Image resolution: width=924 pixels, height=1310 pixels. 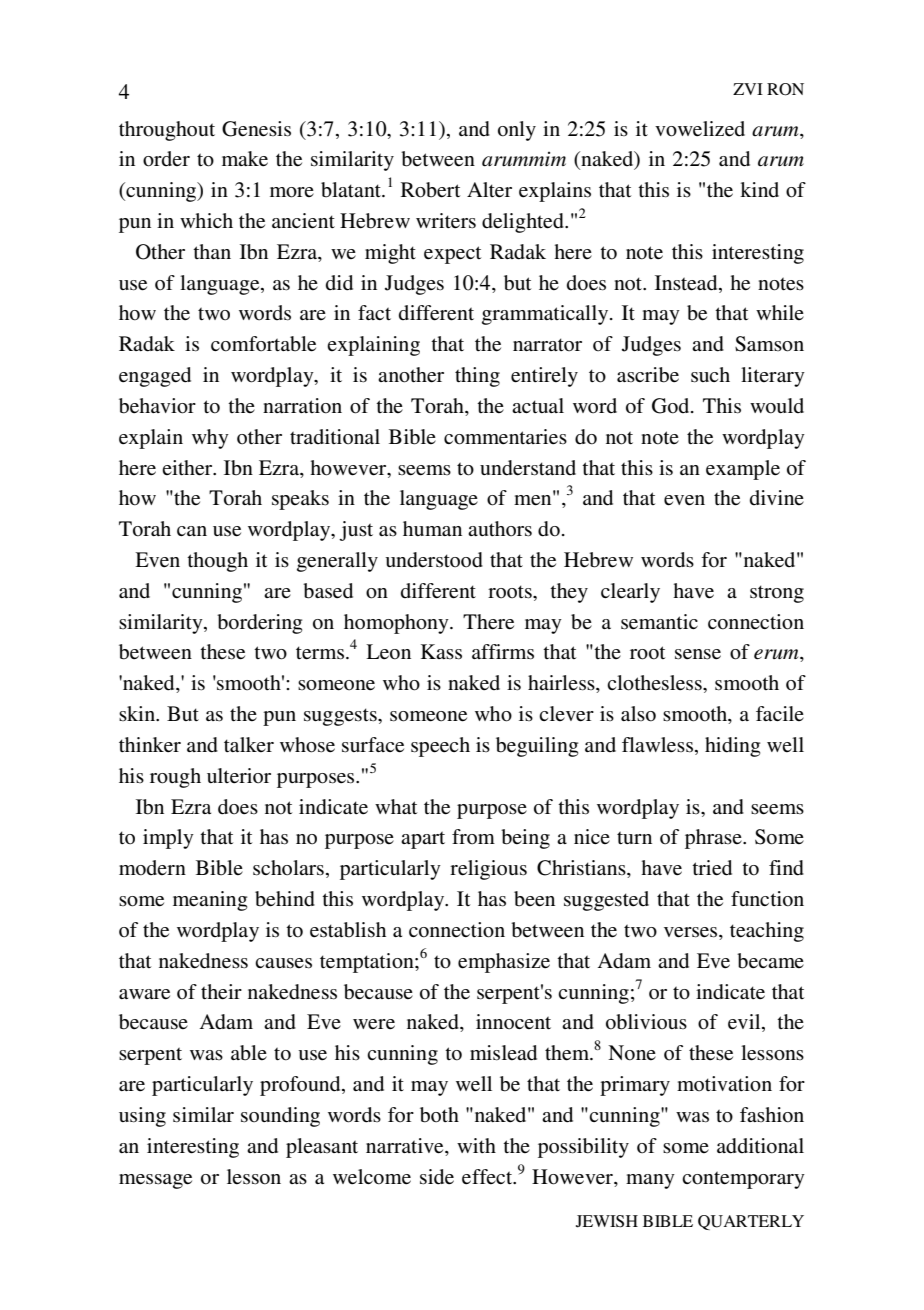 What do you see at coordinates (698, 654) in the screenshot?
I see `sense` at bounding box center [698, 654].
